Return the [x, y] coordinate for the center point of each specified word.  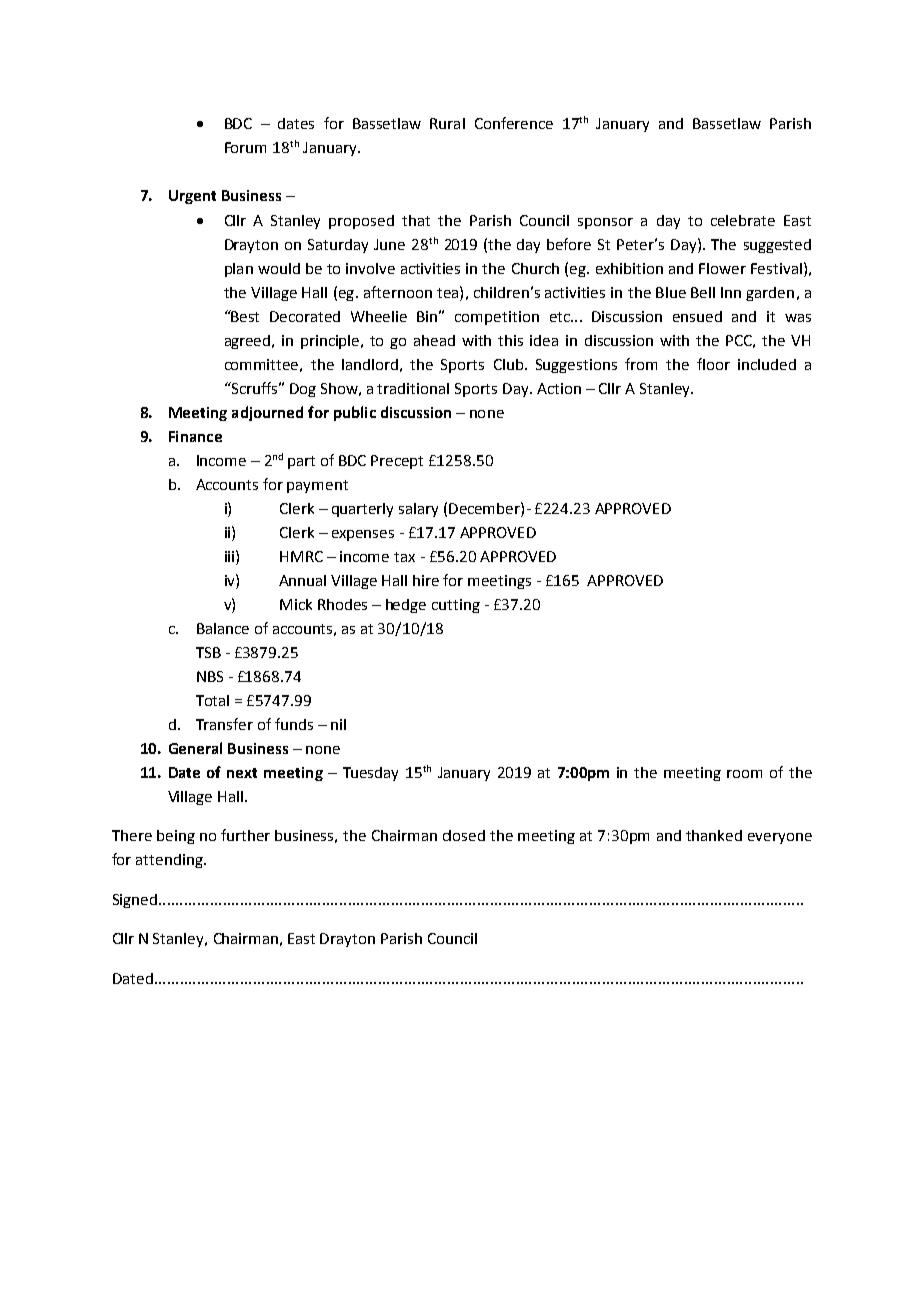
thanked [714, 835]
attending [170, 861]
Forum [245, 147]
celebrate [743, 220]
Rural [447, 123]
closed [464, 835]
